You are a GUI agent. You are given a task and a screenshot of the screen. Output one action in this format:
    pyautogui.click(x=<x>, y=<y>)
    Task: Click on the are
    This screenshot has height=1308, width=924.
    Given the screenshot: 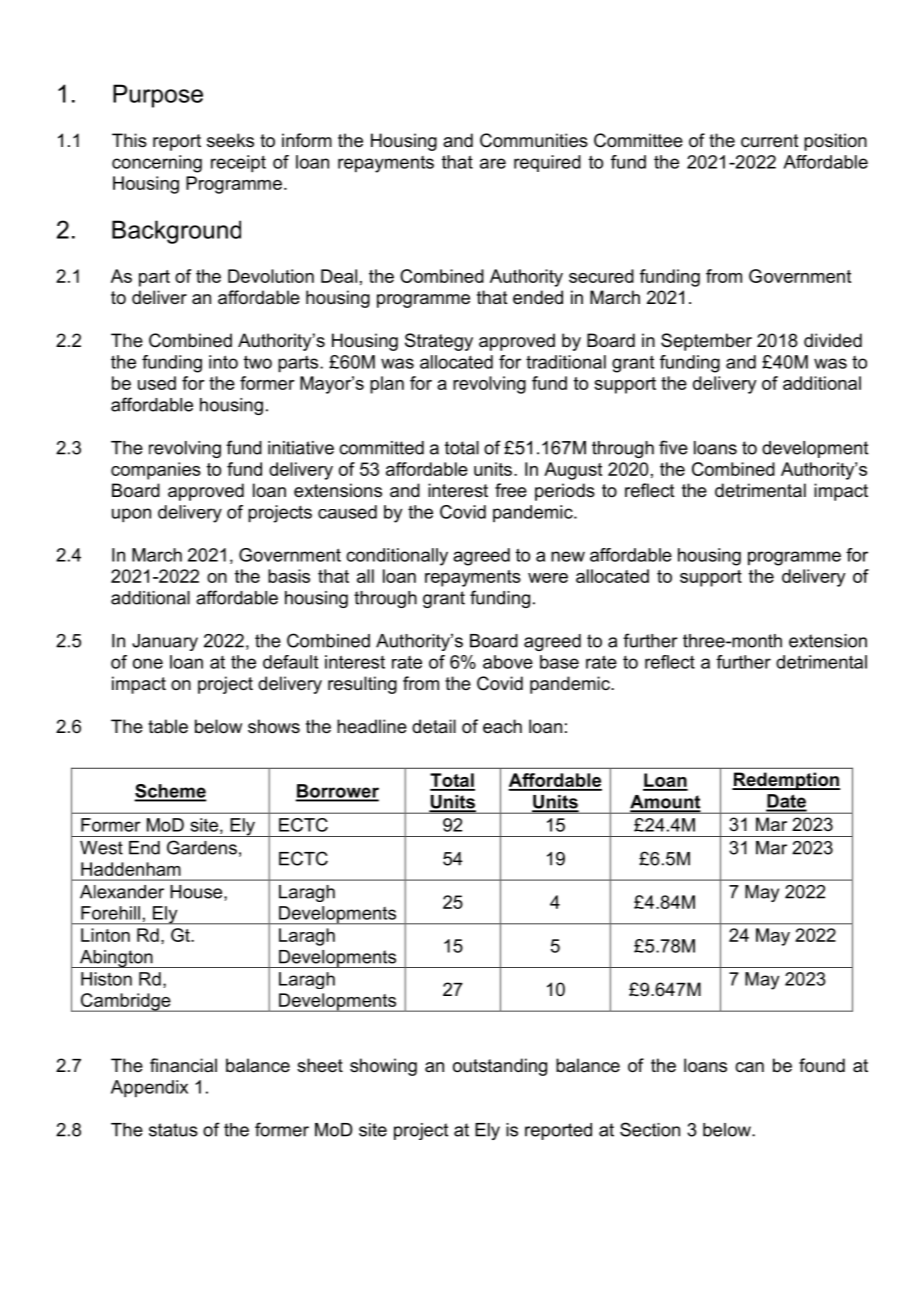 What is the action you would take?
    pyautogui.click(x=493, y=163)
